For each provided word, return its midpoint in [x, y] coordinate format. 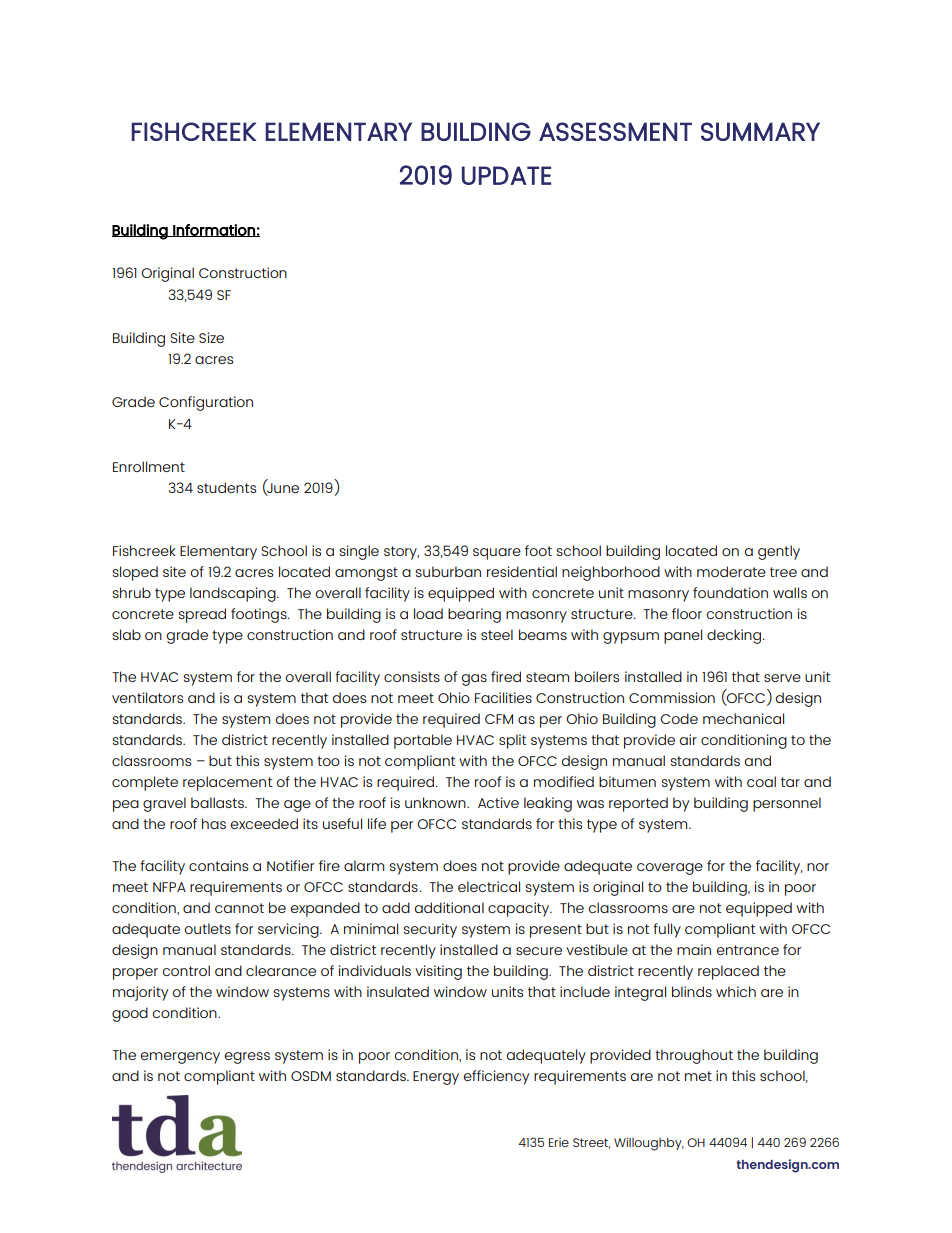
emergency [180, 1058]
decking [734, 636]
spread [202, 615]
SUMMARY [760, 131]
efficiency [496, 1077]
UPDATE [506, 175]
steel [497, 634]
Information [214, 230]
